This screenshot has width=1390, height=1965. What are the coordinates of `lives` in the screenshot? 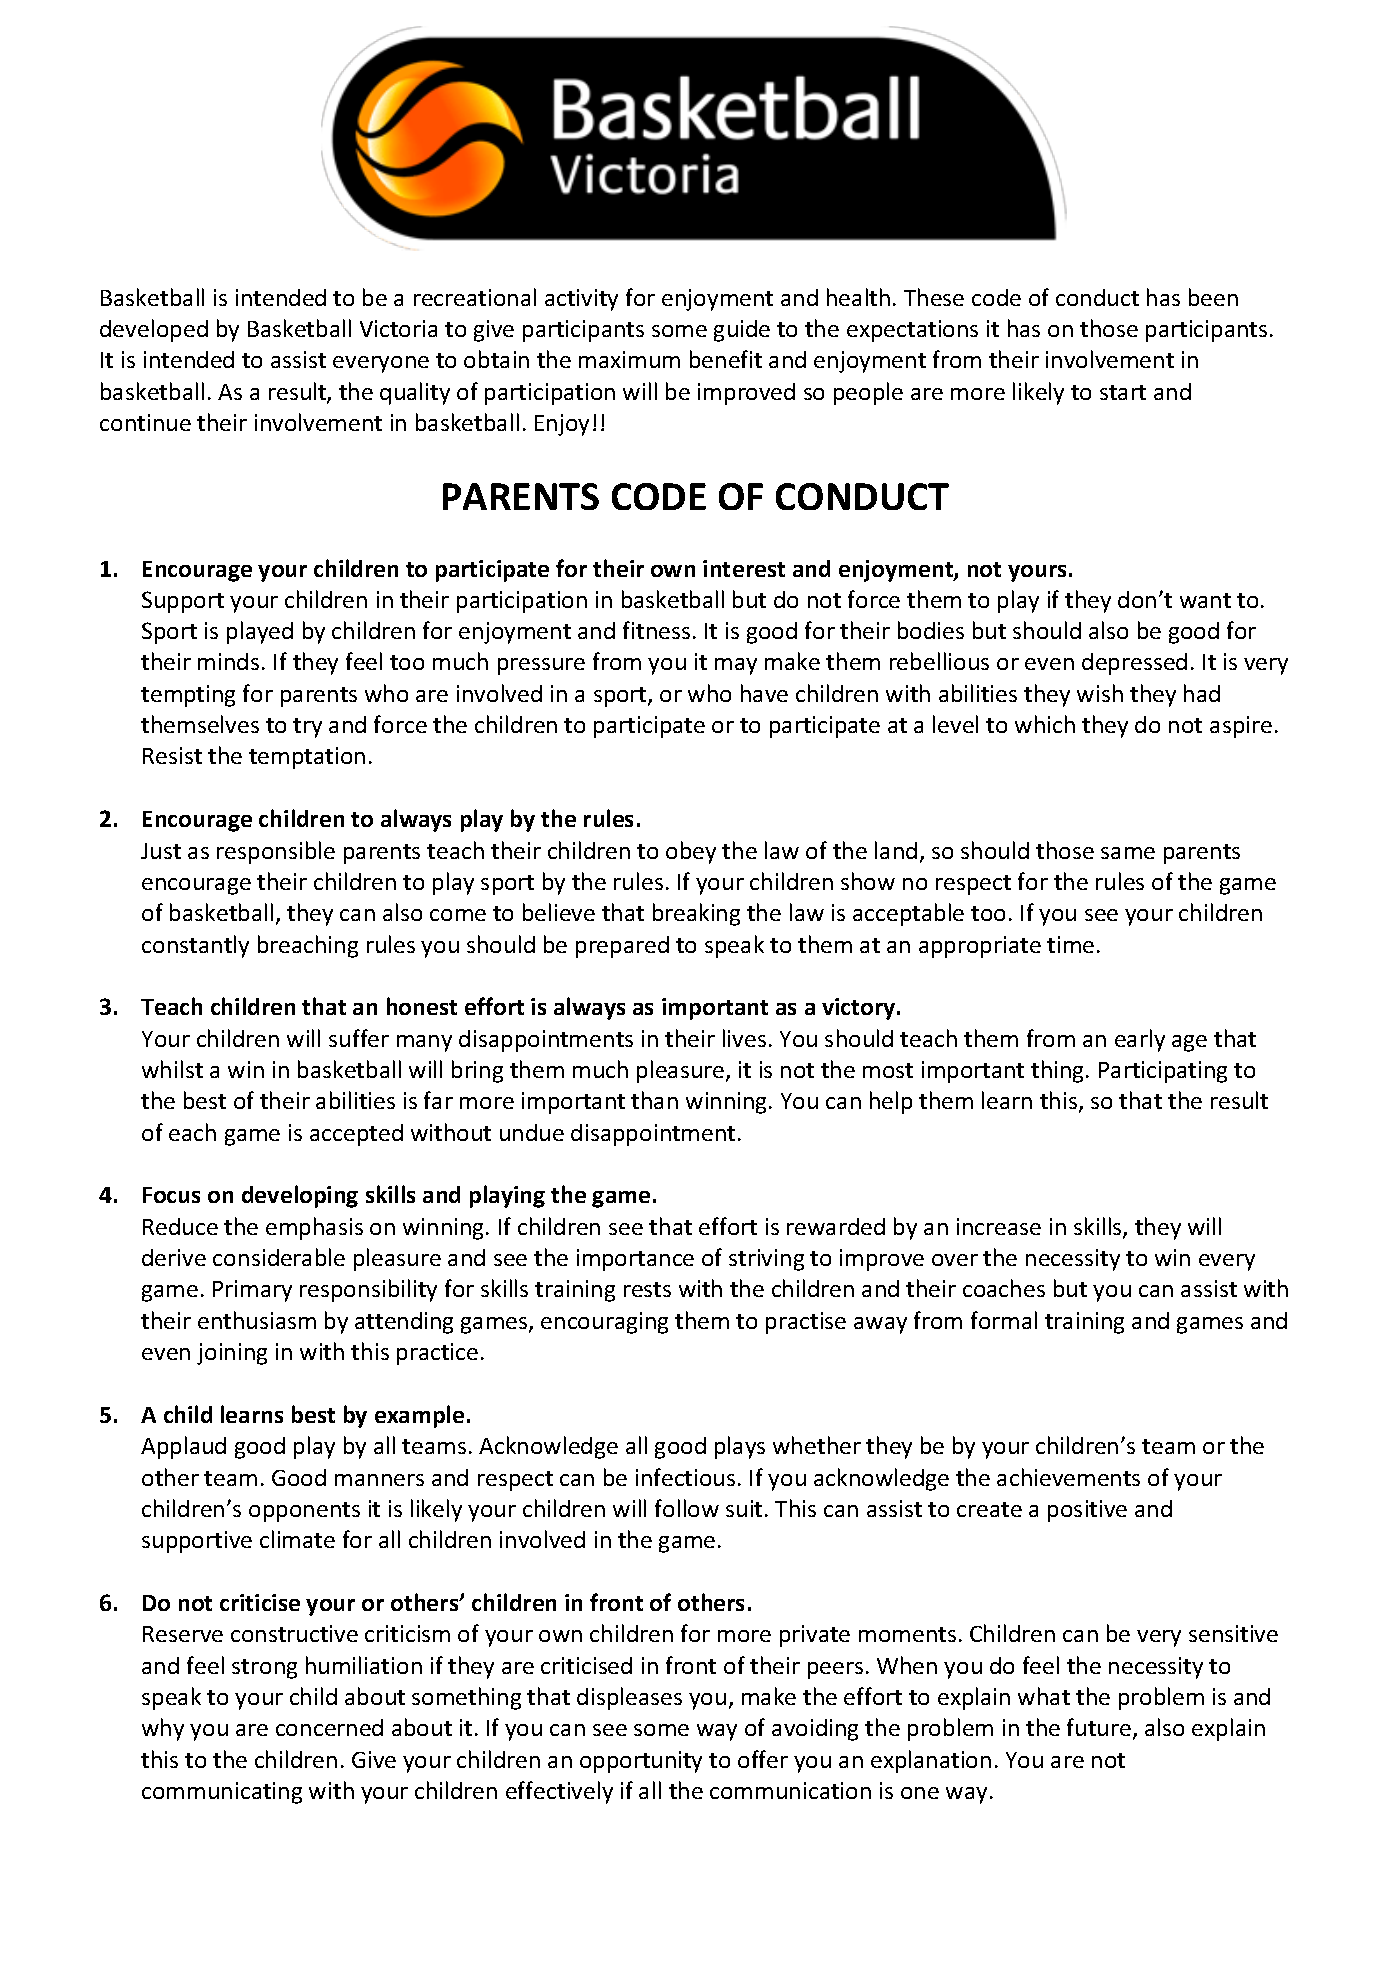 It's located at (744, 1038).
